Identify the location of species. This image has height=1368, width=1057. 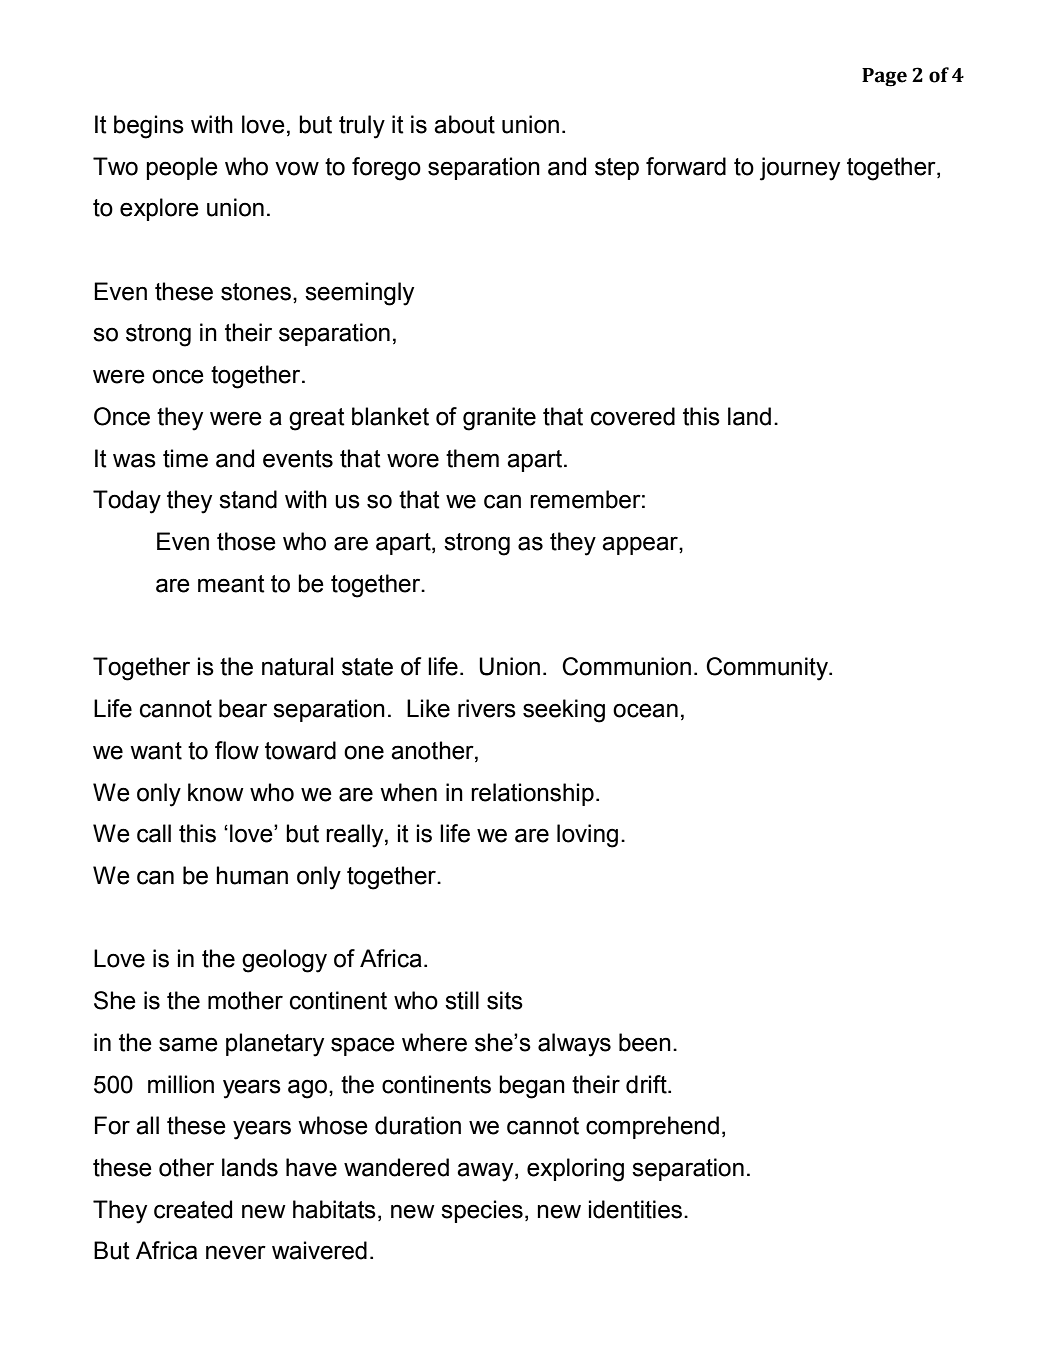
(482, 1211).
